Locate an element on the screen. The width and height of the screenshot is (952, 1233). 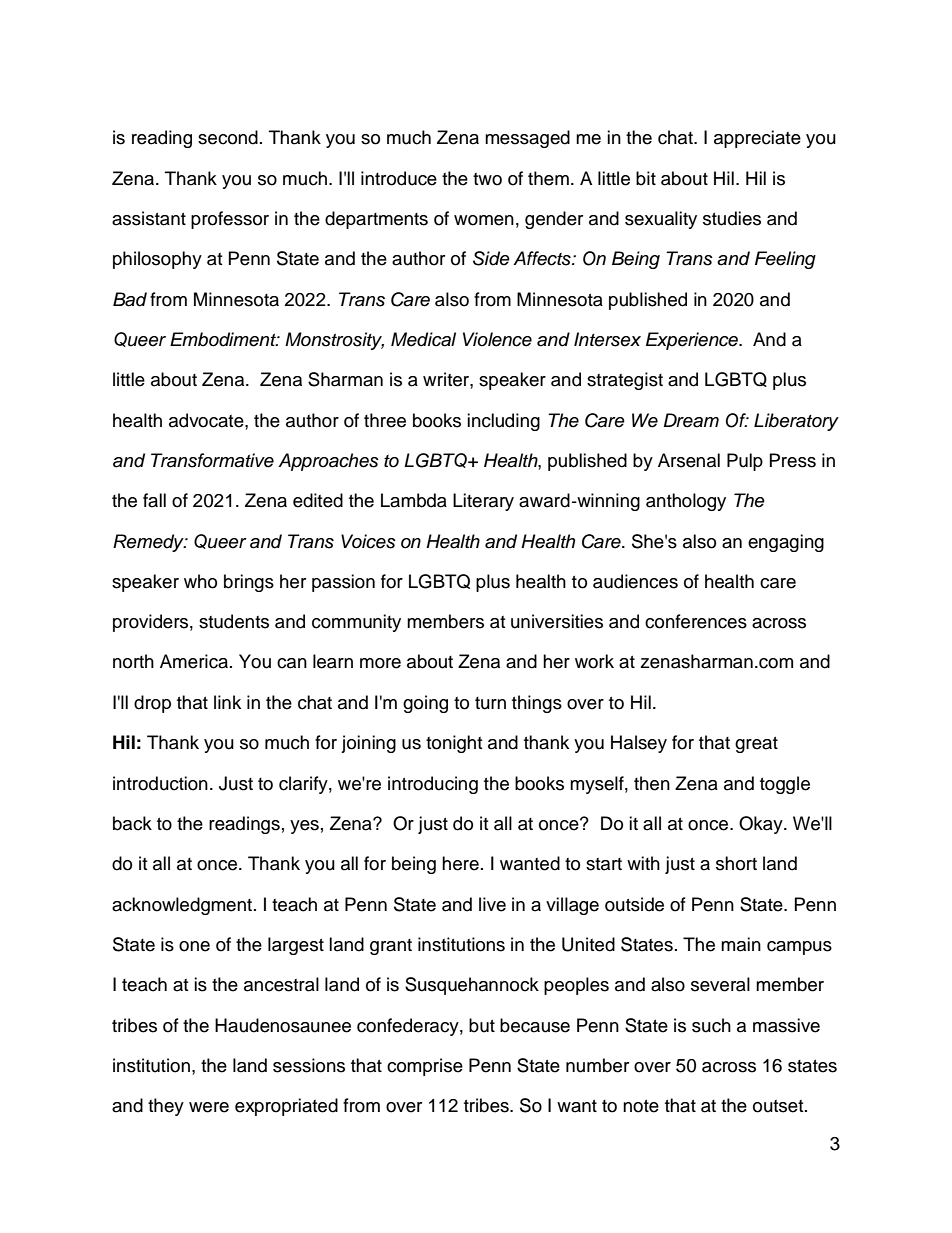
two is located at coordinates (487, 179).
